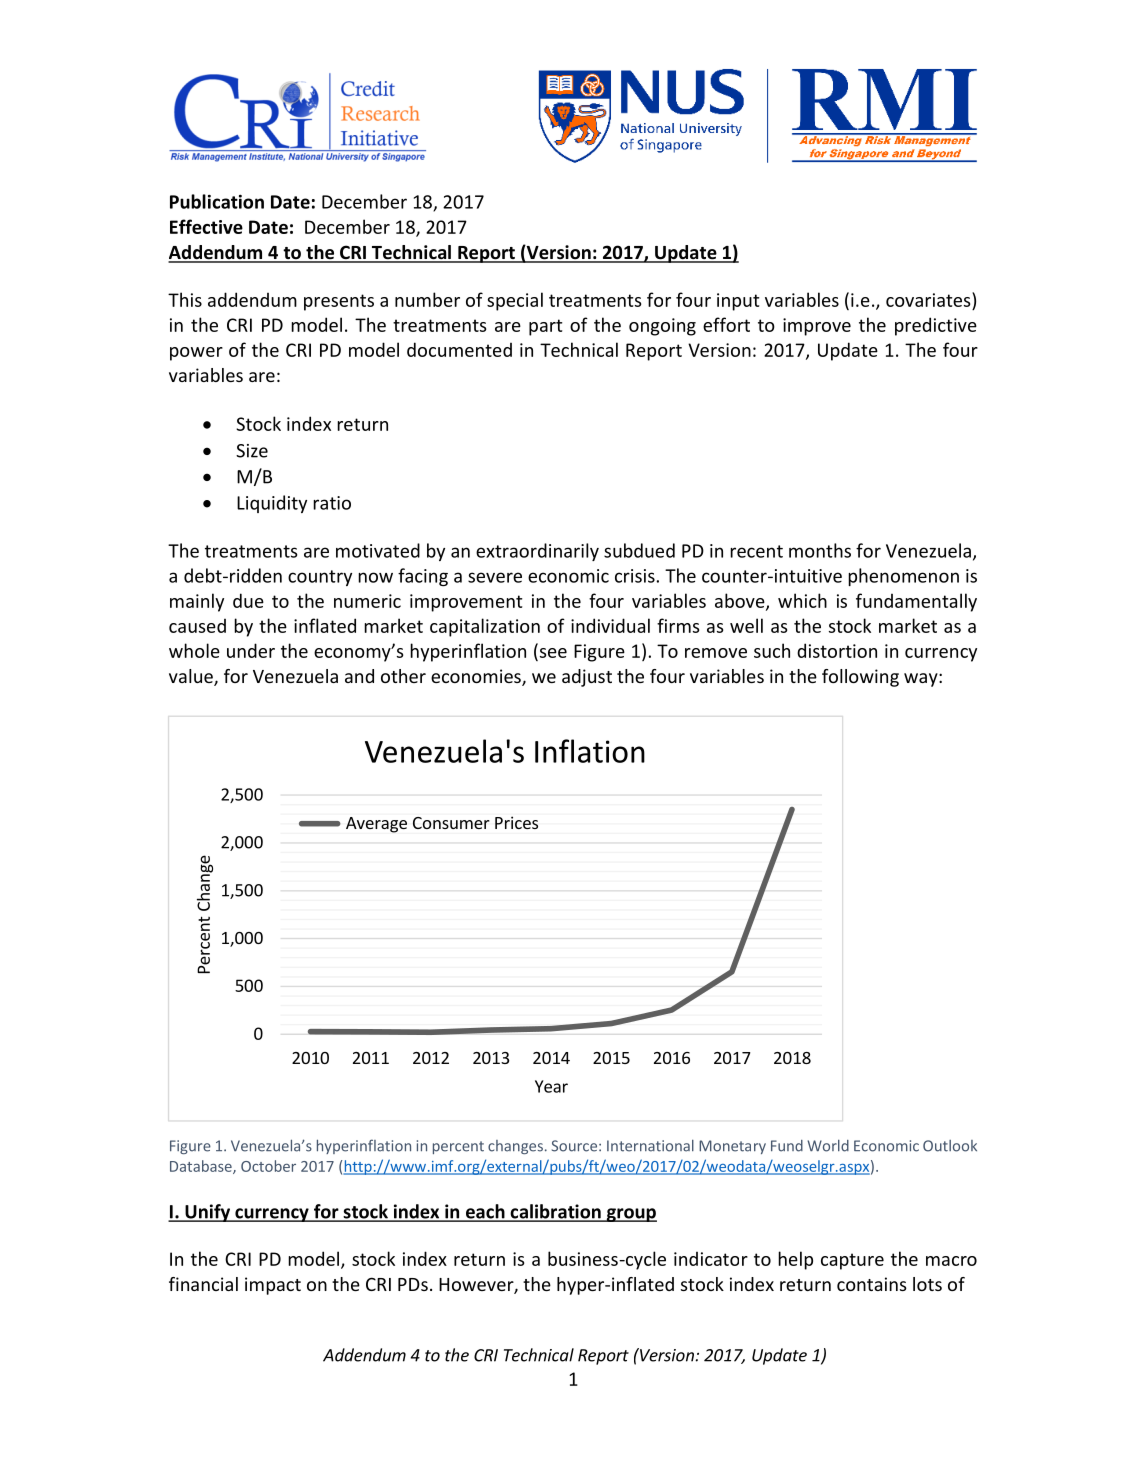  What do you see at coordinates (206, 226) in the screenshot?
I see `Effective` at bounding box center [206, 226].
